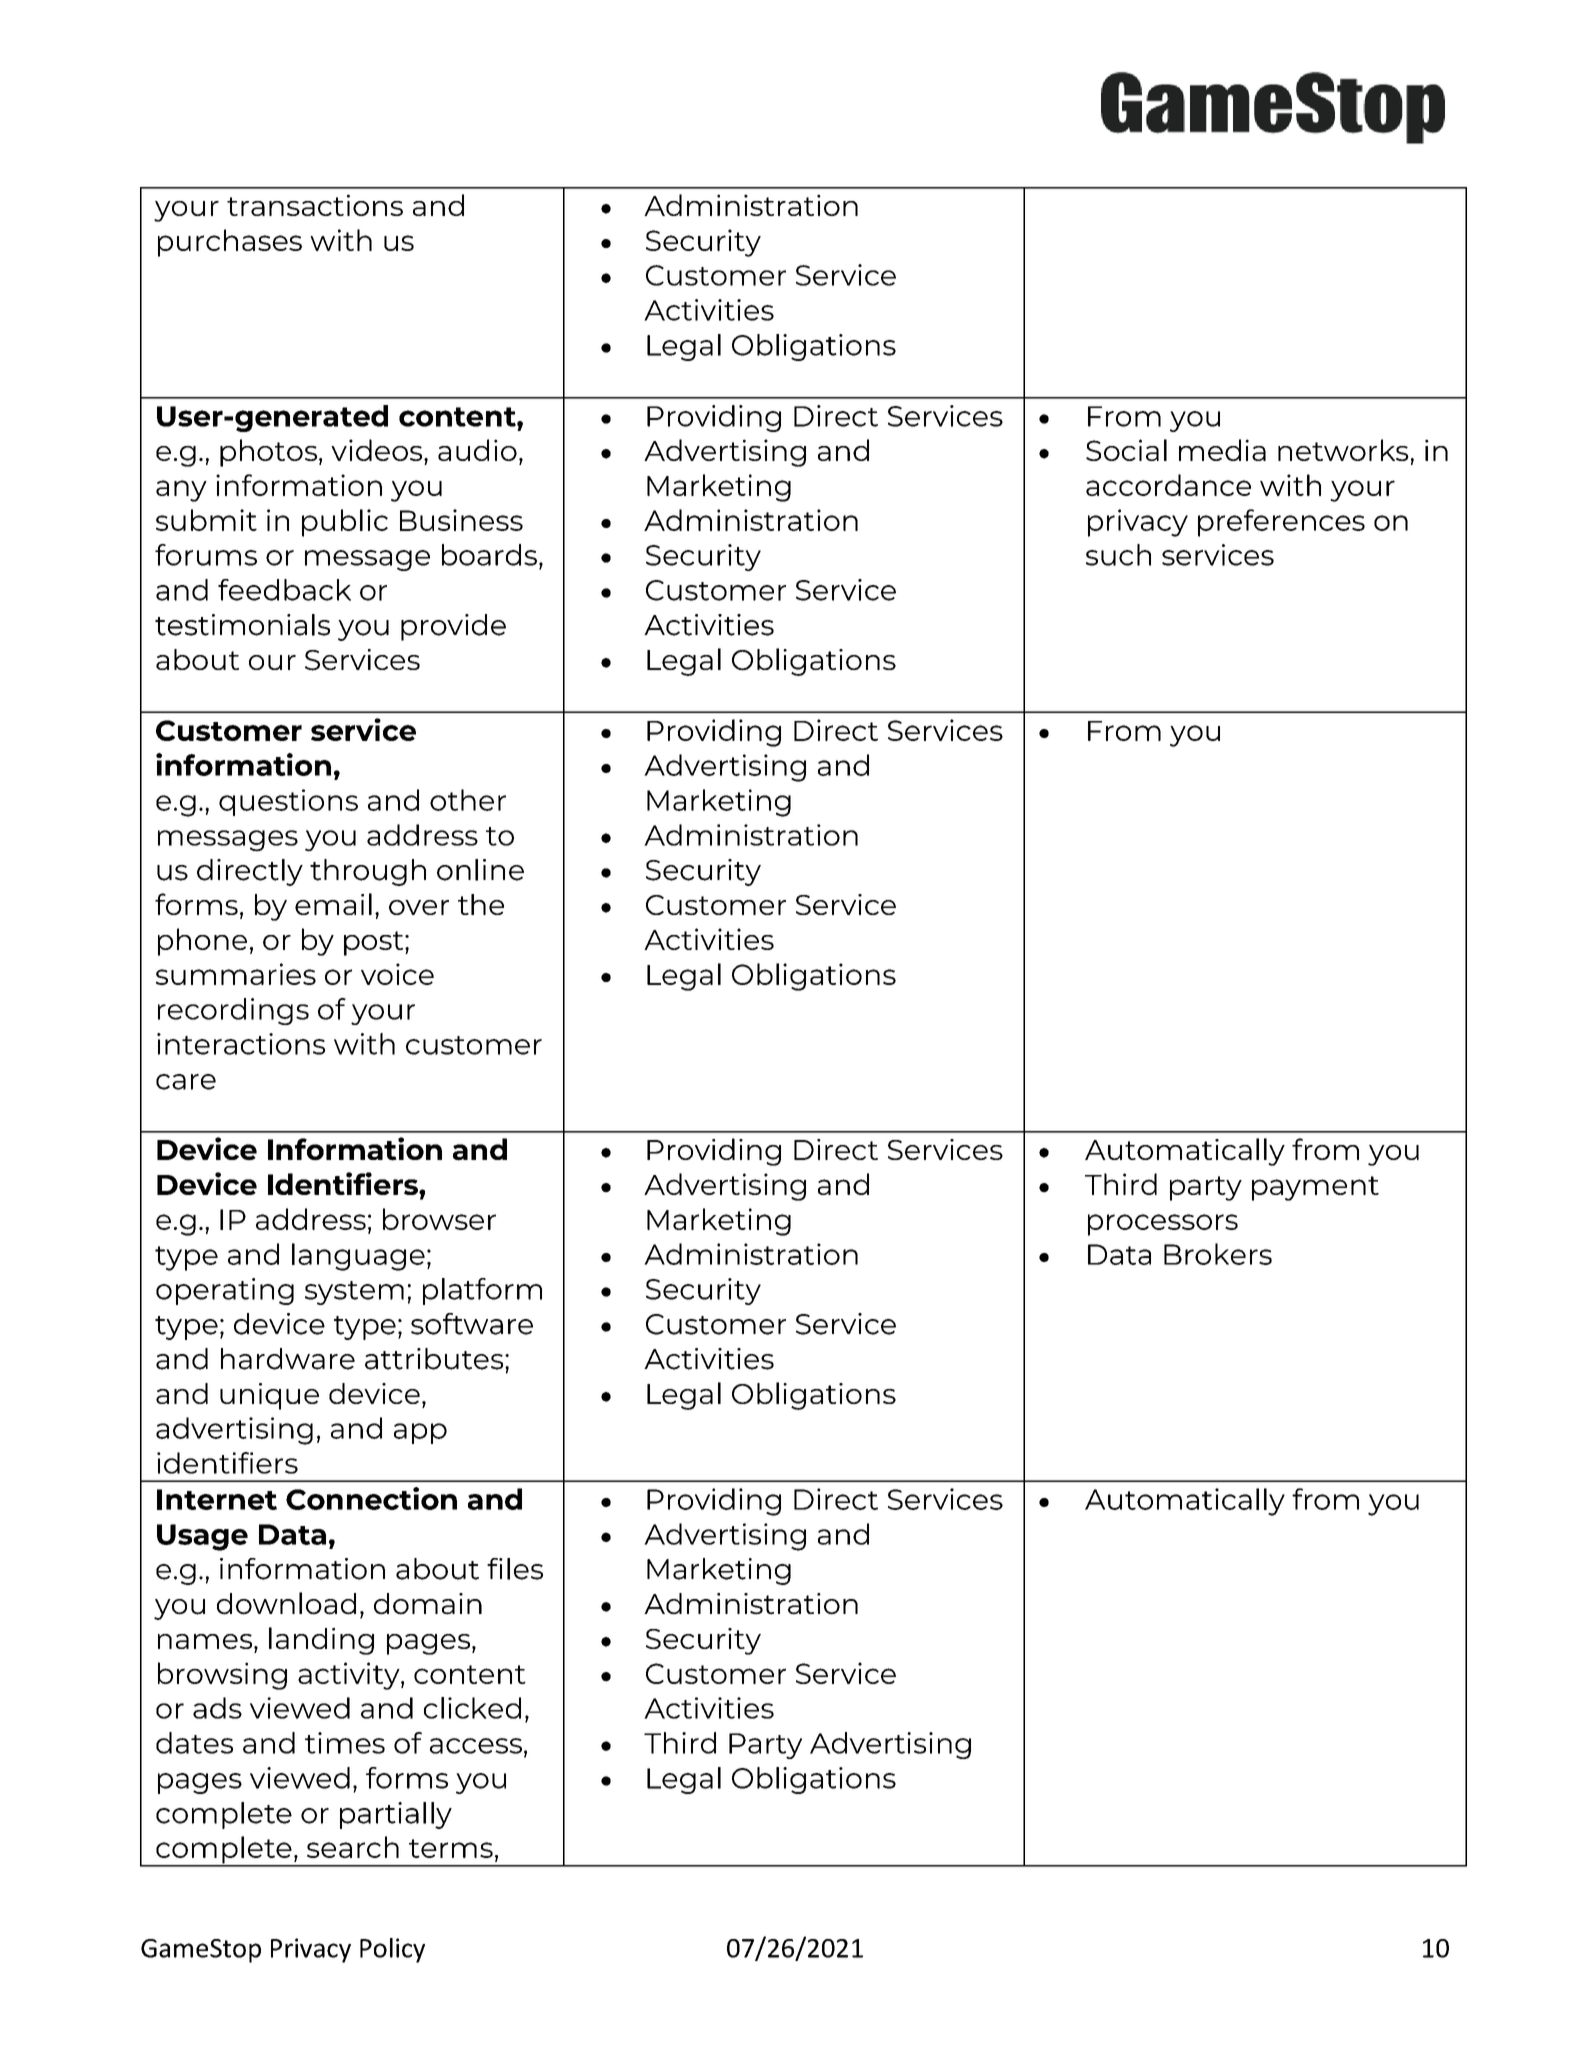 The image size is (1590, 2057). I want to click on access, so click(476, 1746).
